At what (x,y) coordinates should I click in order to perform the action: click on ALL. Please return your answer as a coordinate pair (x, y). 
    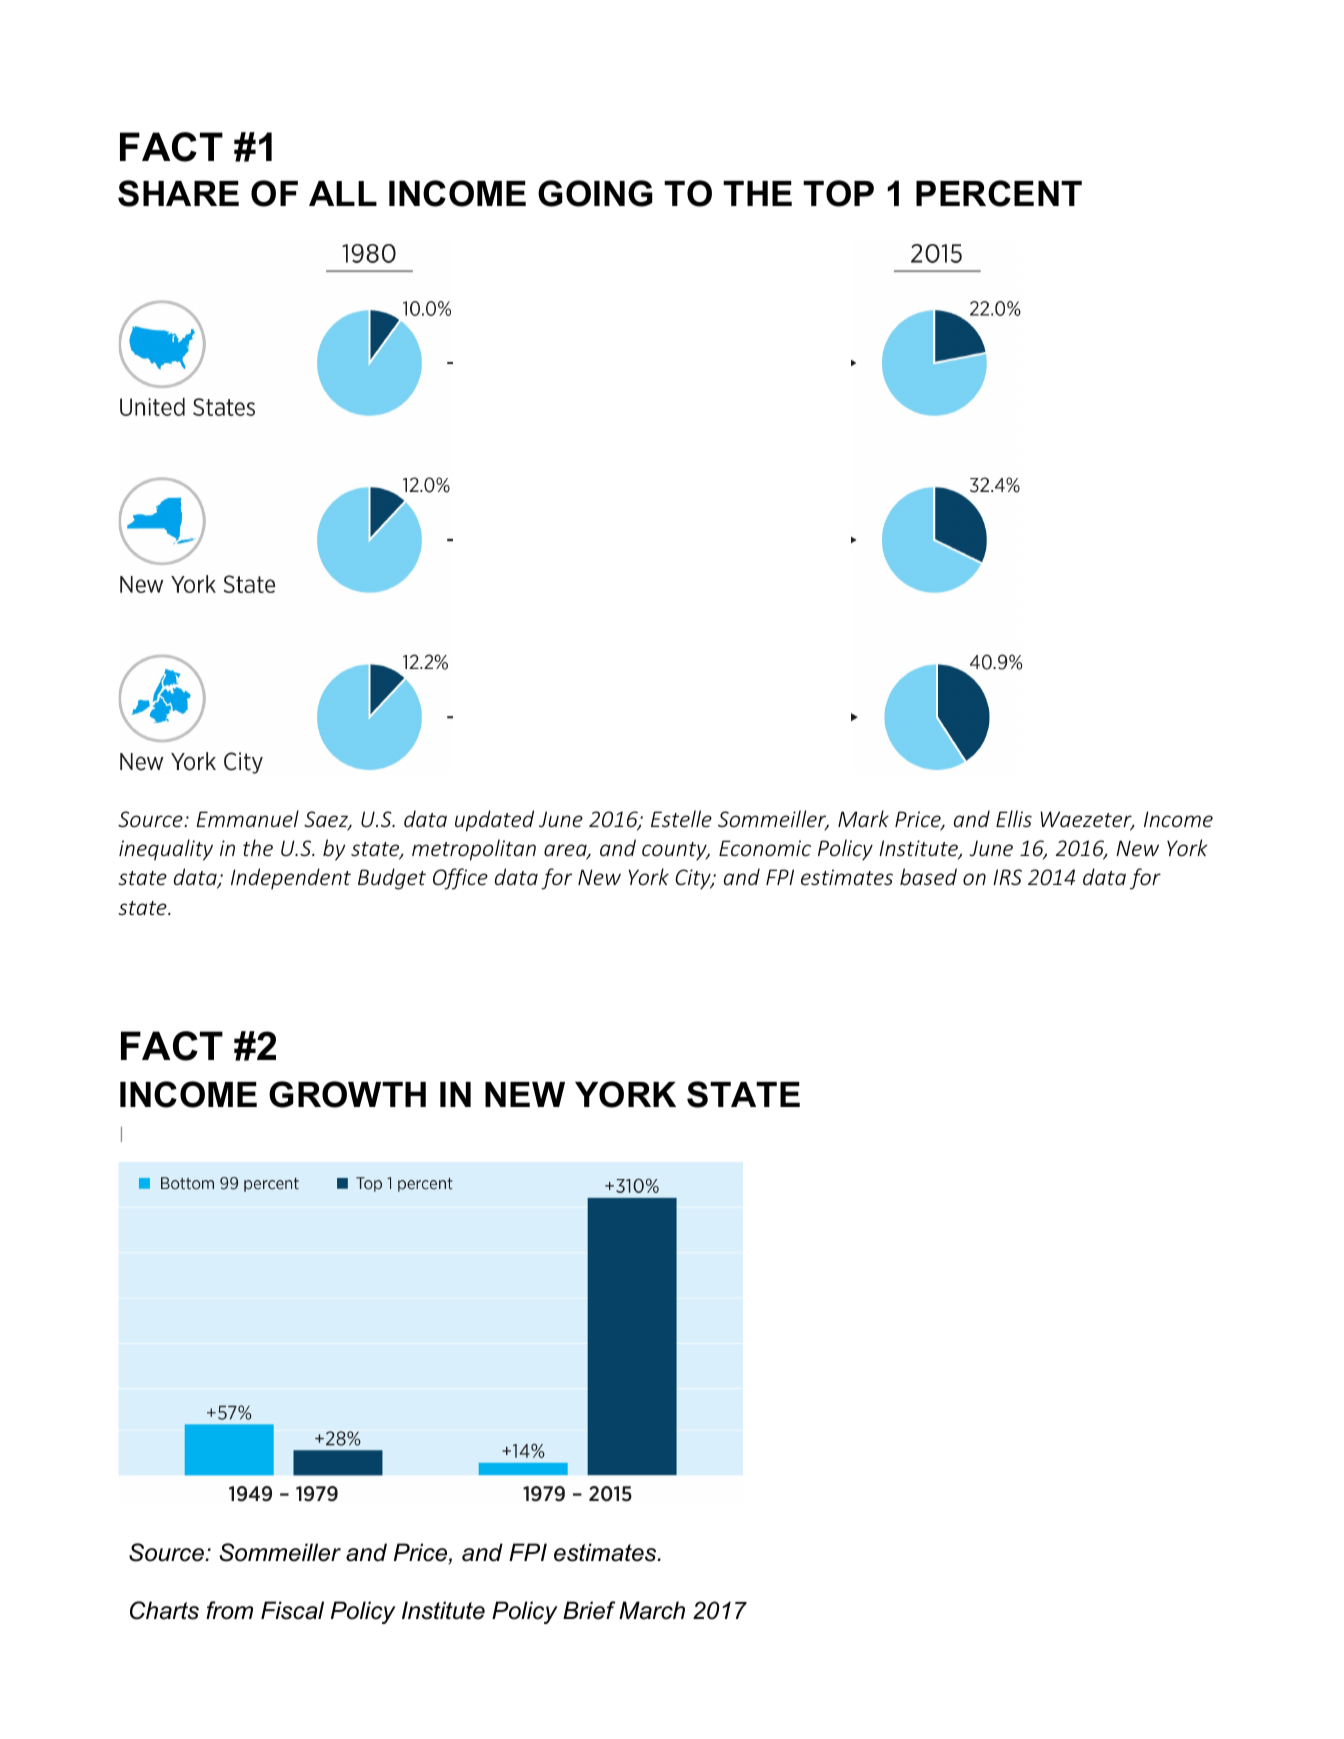
    Looking at the image, I should click on (343, 193).
